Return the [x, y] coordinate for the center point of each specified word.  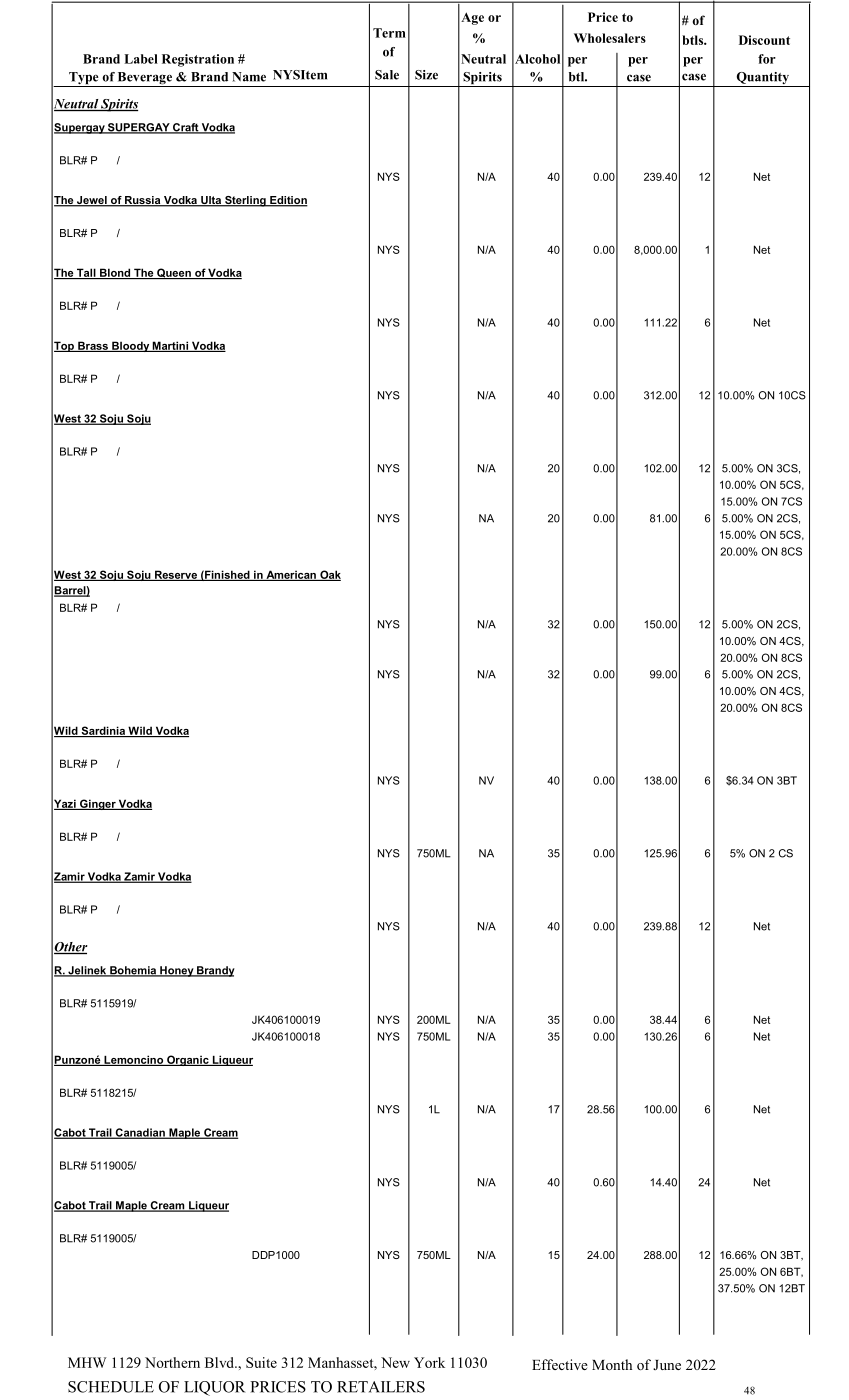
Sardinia [103, 731]
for [767, 59]
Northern [172, 1362]
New [395, 1362]
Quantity [763, 79]
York [429, 1362]
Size [426, 75]
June [667, 1365]
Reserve [175, 575]
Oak [329, 575]
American [291, 575]
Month [612, 1364]
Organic [188, 1060]
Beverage [145, 79]
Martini [170, 346]
